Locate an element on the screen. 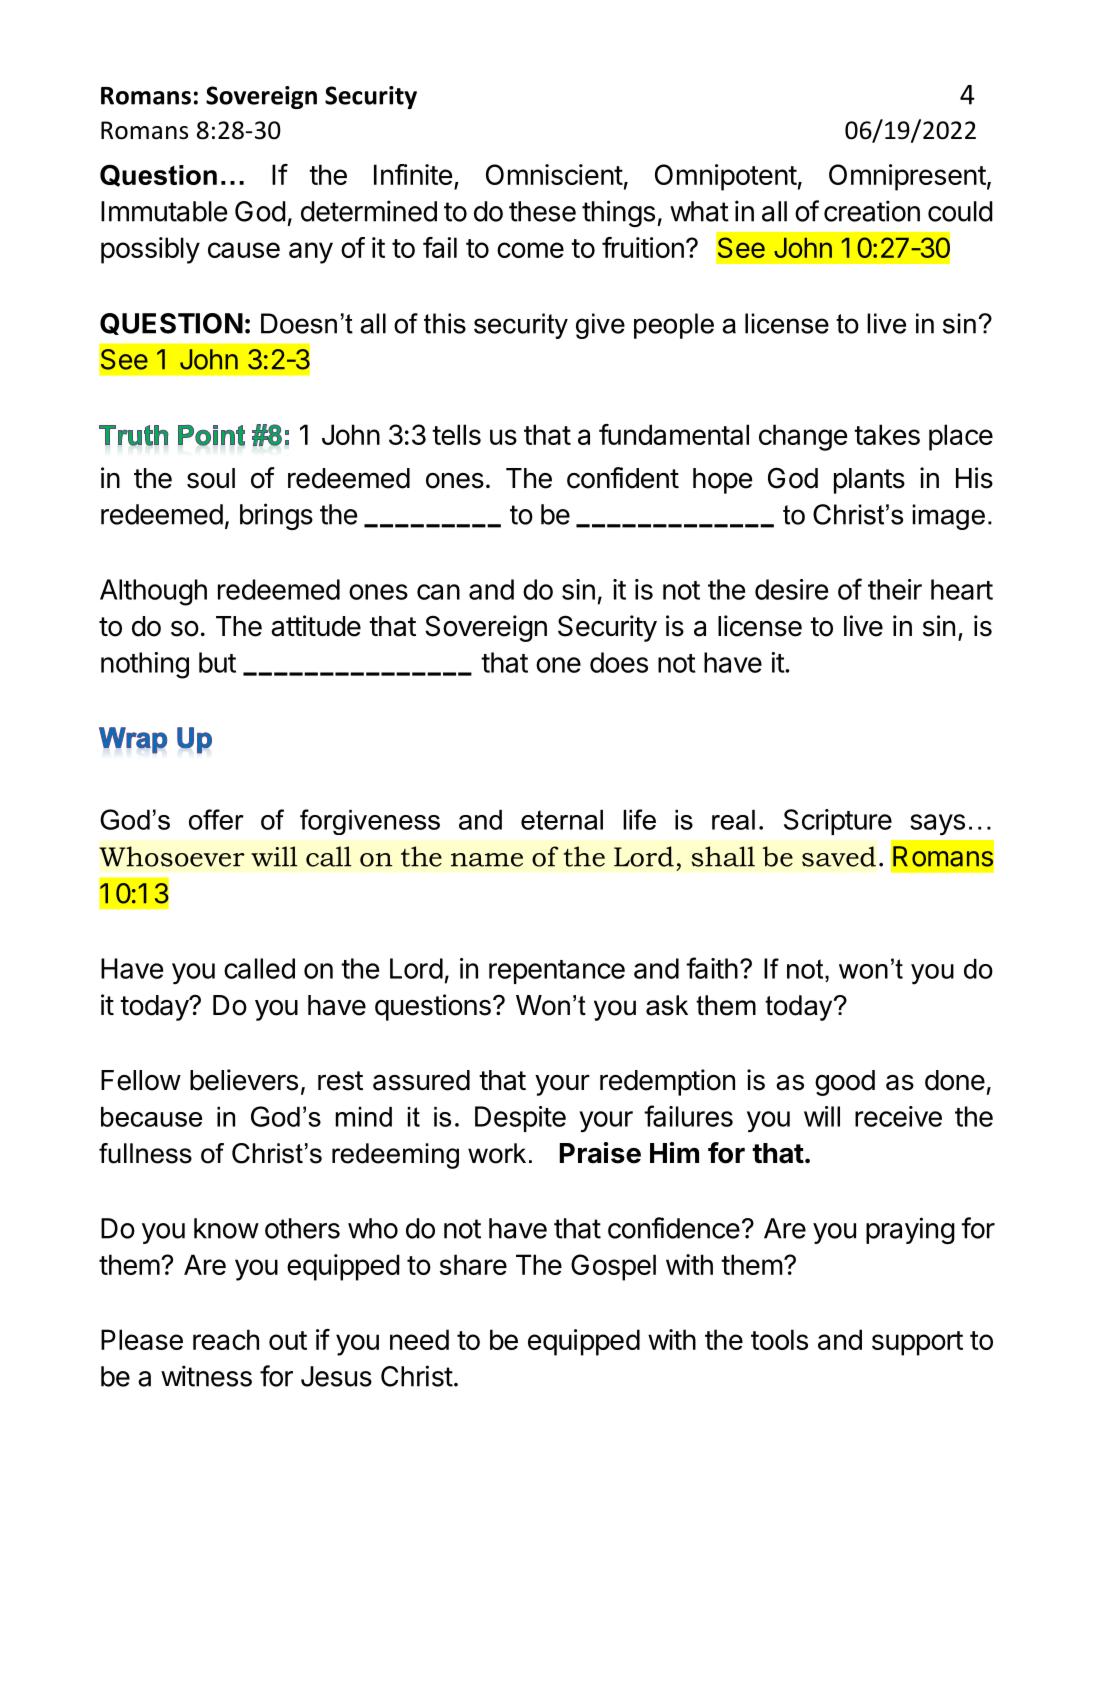 The width and height of the screenshot is (1093, 1689). their is located at coordinates (895, 589).
